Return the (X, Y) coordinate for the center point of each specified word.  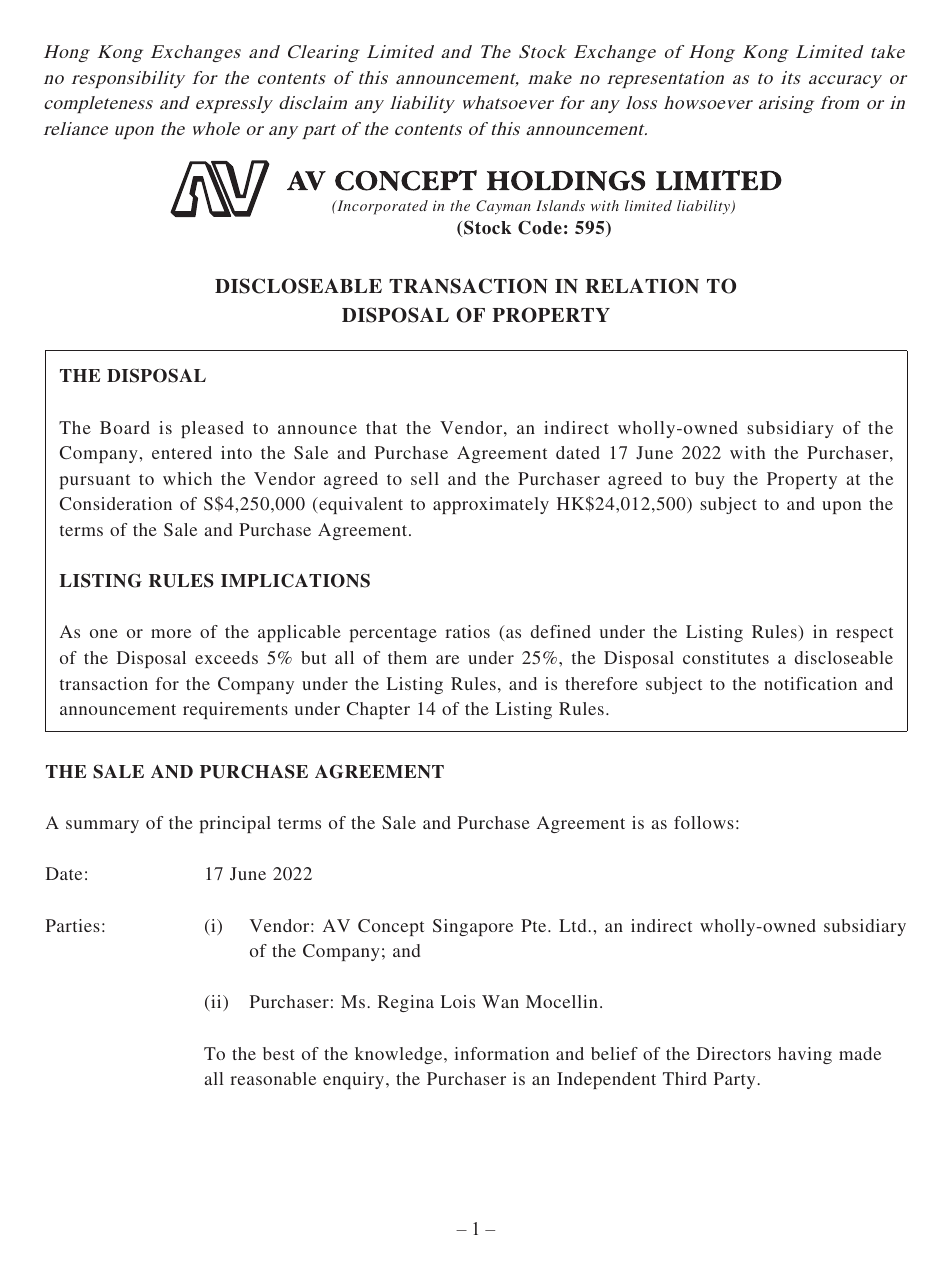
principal (235, 824)
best (279, 1053)
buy (710, 480)
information (501, 1053)
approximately (491, 505)
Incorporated (381, 207)
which (187, 478)
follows (704, 822)
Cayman (503, 207)
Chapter (378, 710)
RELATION (642, 286)
